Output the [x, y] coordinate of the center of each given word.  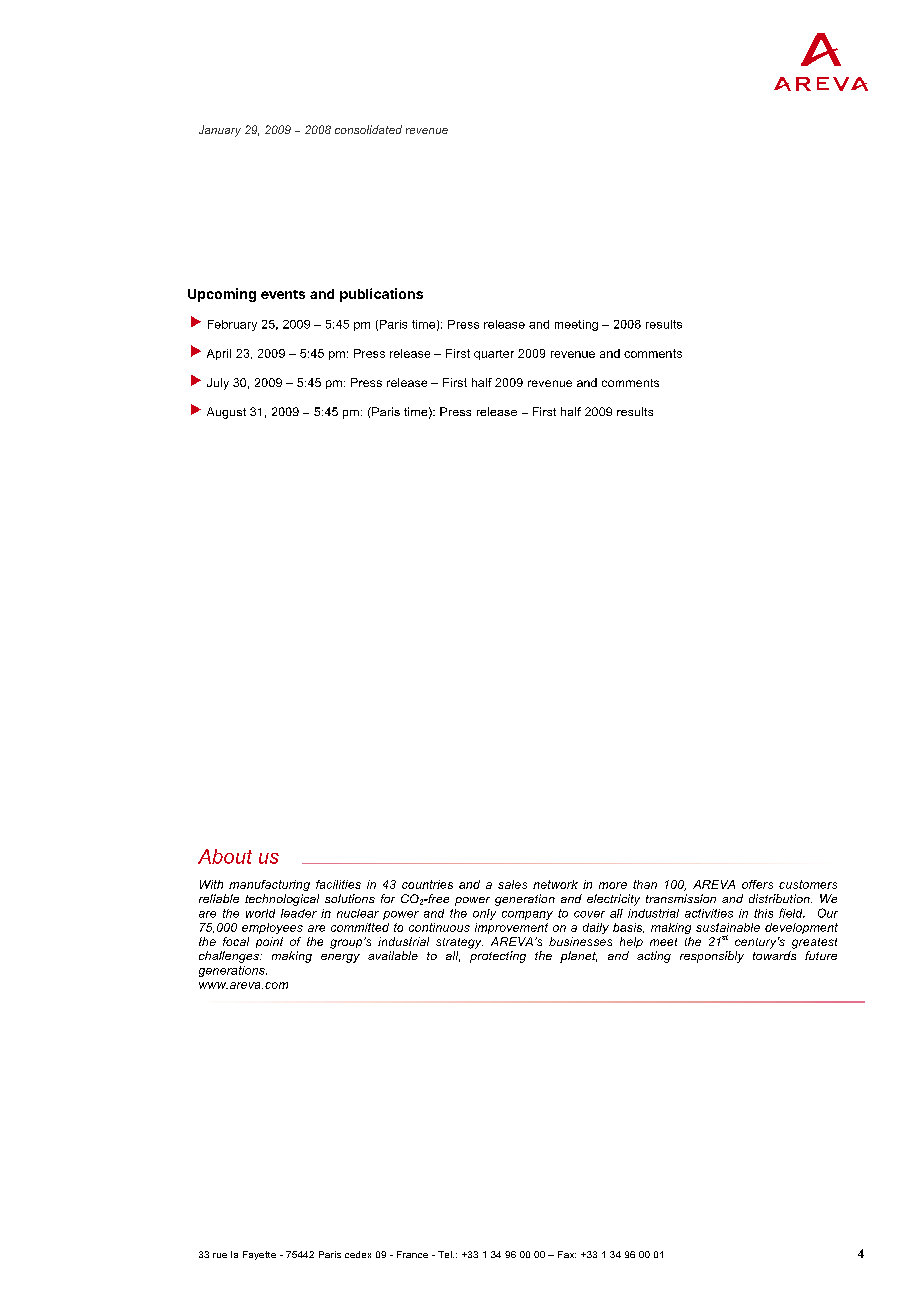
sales [512, 884]
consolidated [368, 129]
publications [381, 295]
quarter [494, 355]
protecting [498, 957]
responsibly [712, 957]
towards [774, 955]
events [283, 294]
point [269, 942]
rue [220, 1255]
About [225, 856]
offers [757, 884]
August [226, 413]
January [220, 131]
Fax [567, 1254]
